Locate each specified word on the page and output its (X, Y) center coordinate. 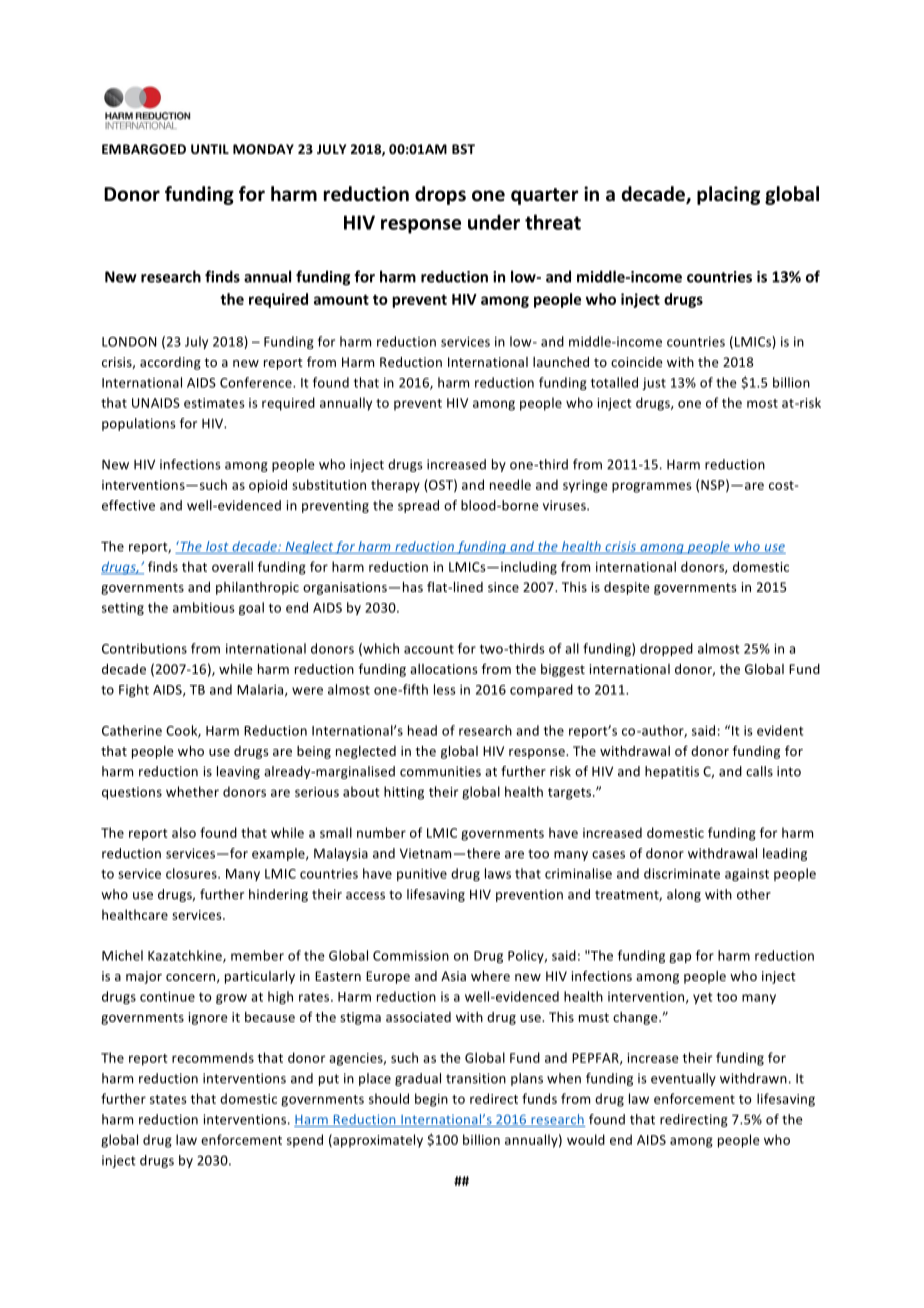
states (168, 1099)
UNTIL (210, 149)
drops (440, 195)
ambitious (204, 607)
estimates (214, 403)
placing (728, 195)
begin (431, 1100)
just (654, 384)
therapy (395, 486)
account (429, 649)
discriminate (682, 873)
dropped (666, 649)
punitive (422, 875)
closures (192, 873)
